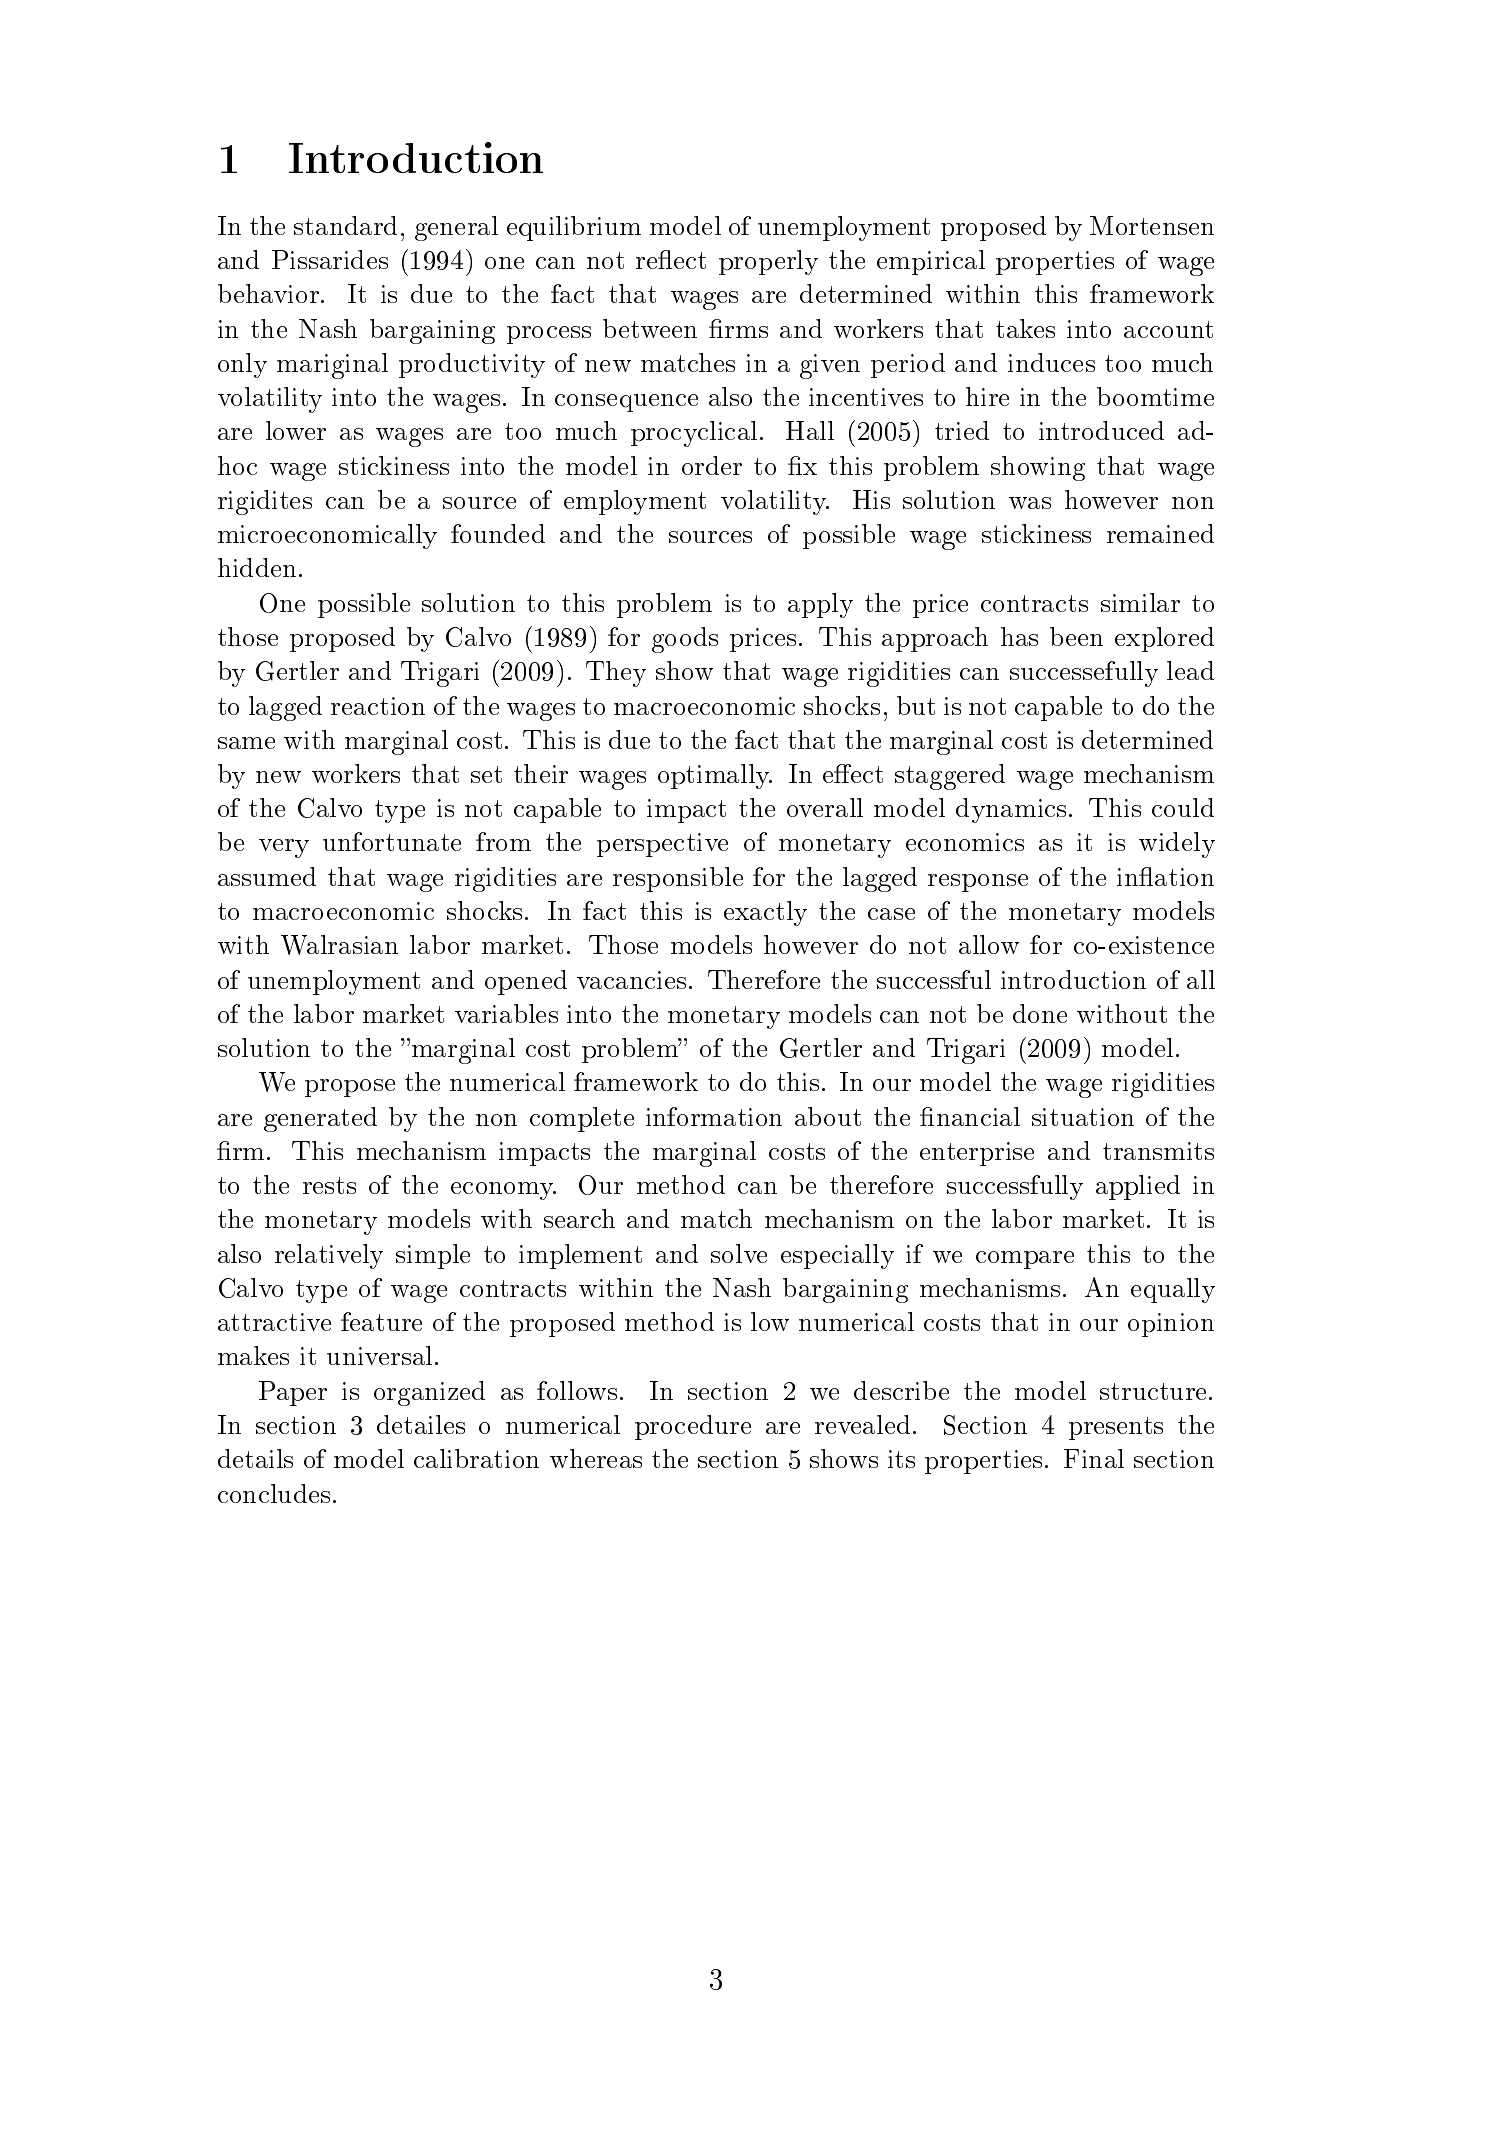 This page has width=1504, height=2129. What do you see at coordinates (596, 1458) in the page?
I see `whereas` at bounding box center [596, 1458].
